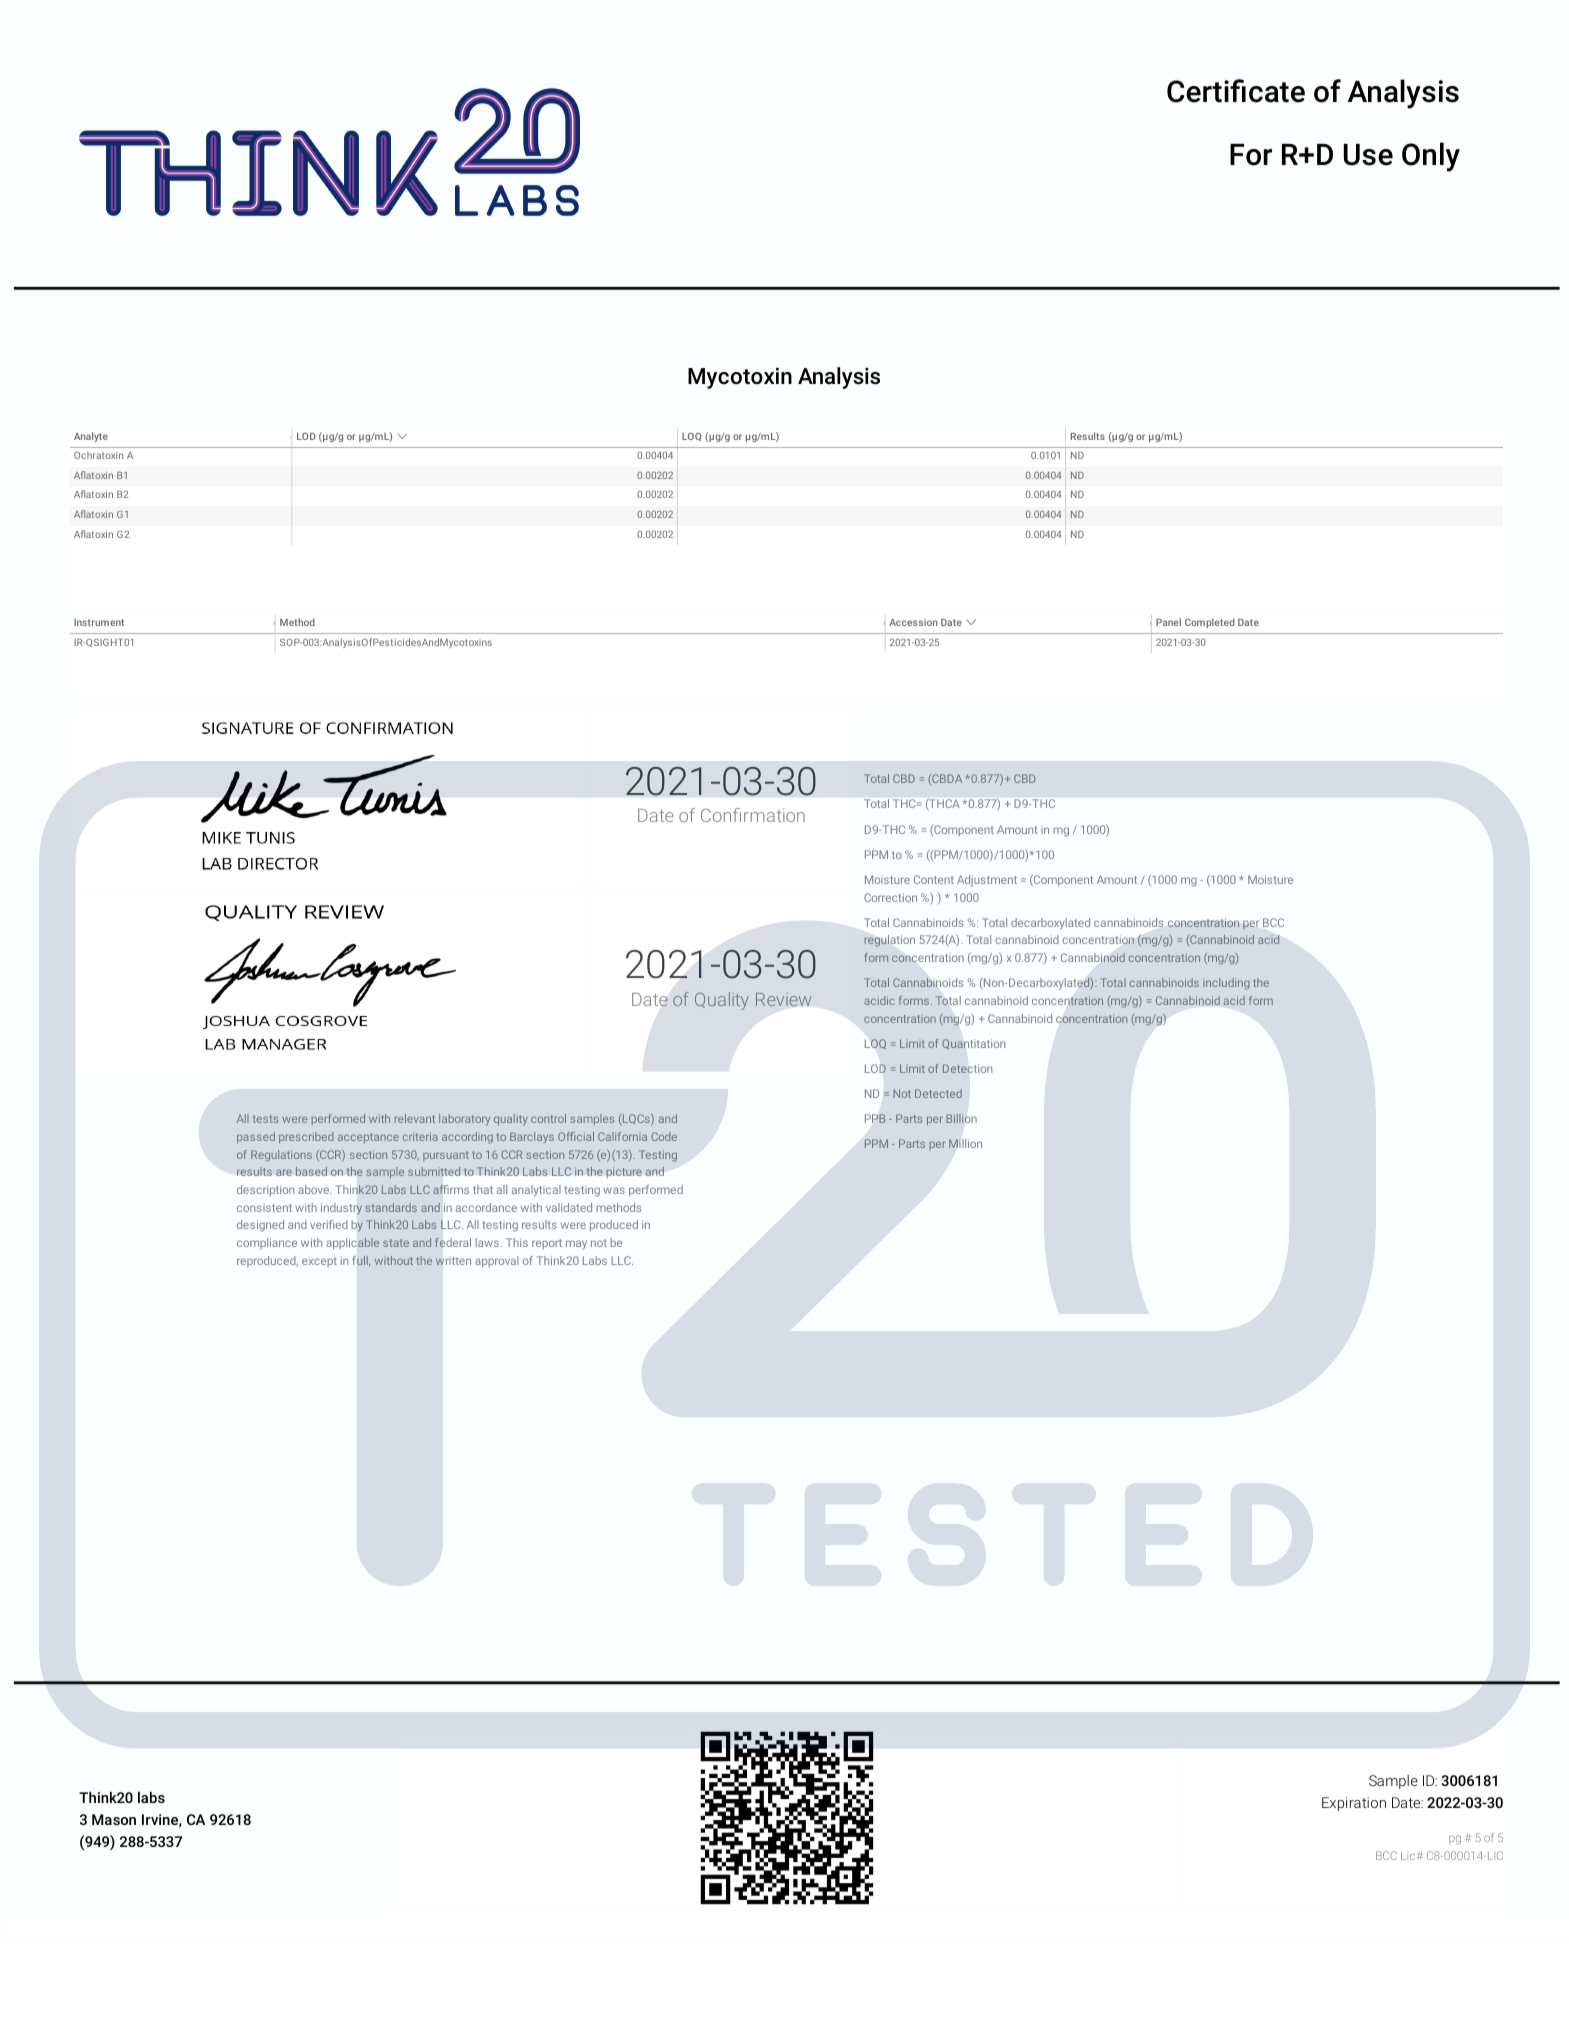  Describe the element at coordinates (1210, 623) in the screenshot. I see `Completed` at that location.
